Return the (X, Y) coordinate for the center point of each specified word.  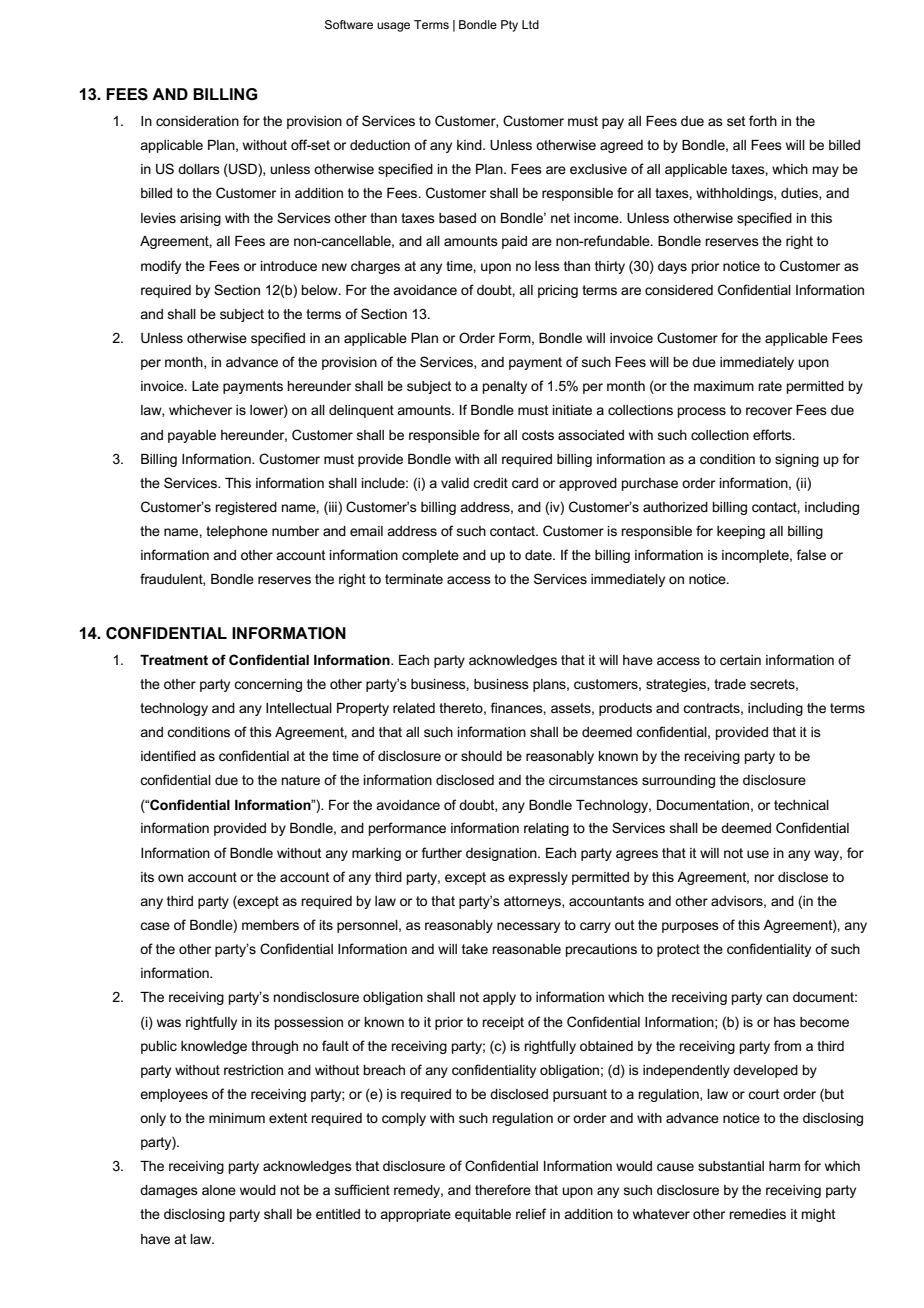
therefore (503, 1189)
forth (763, 120)
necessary (528, 927)
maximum (724, 386)
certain (740, 660)
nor (764, 878)
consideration (197, 121)
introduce (289, 266)
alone (219, 1190)
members (270, 925)
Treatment (174, 660)
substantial (731, 1166)
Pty (509, 26)
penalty (505, 387)
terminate (414, 579)
